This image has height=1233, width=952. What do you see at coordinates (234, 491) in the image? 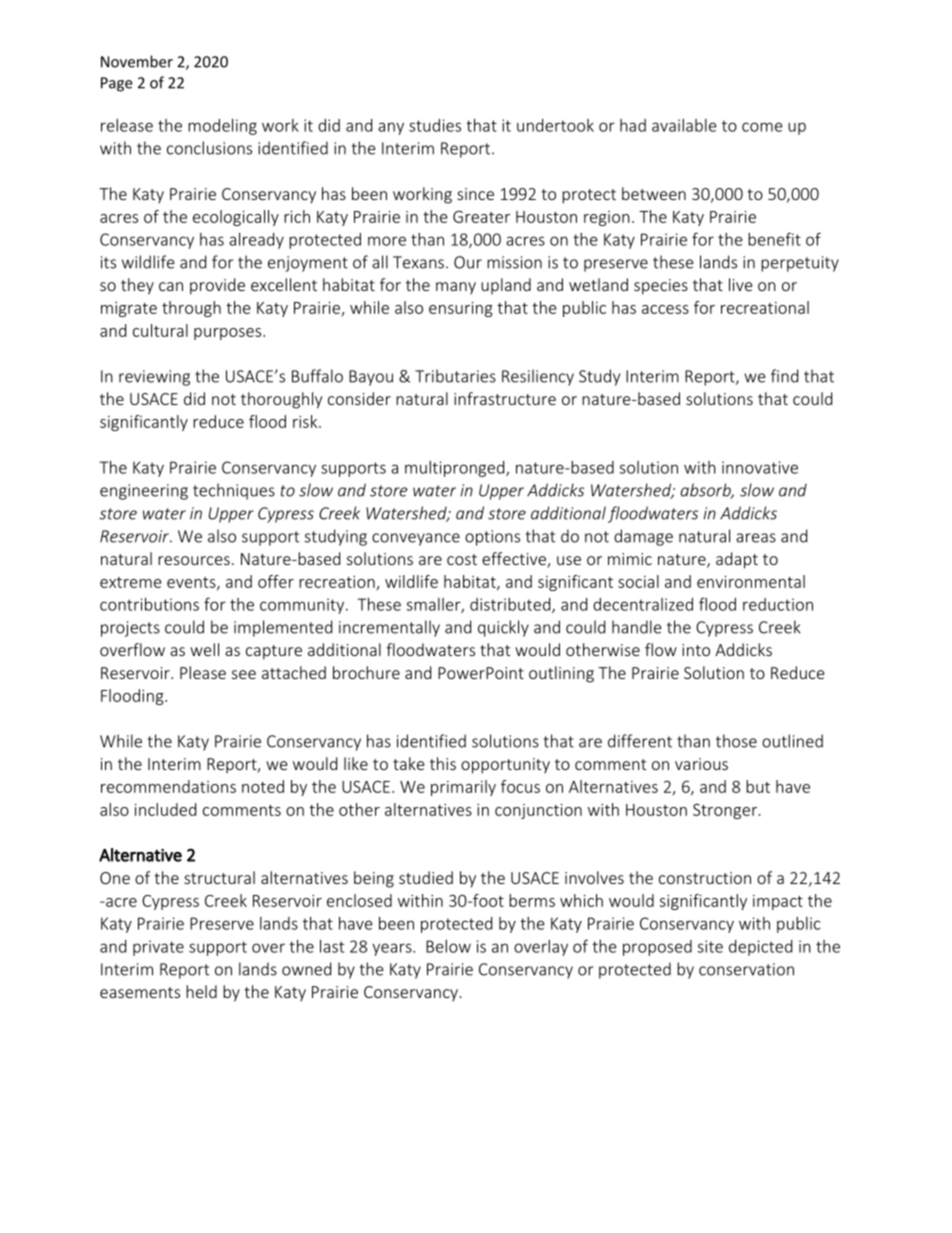
I see `techniques` at bounding box center [234, 491].
